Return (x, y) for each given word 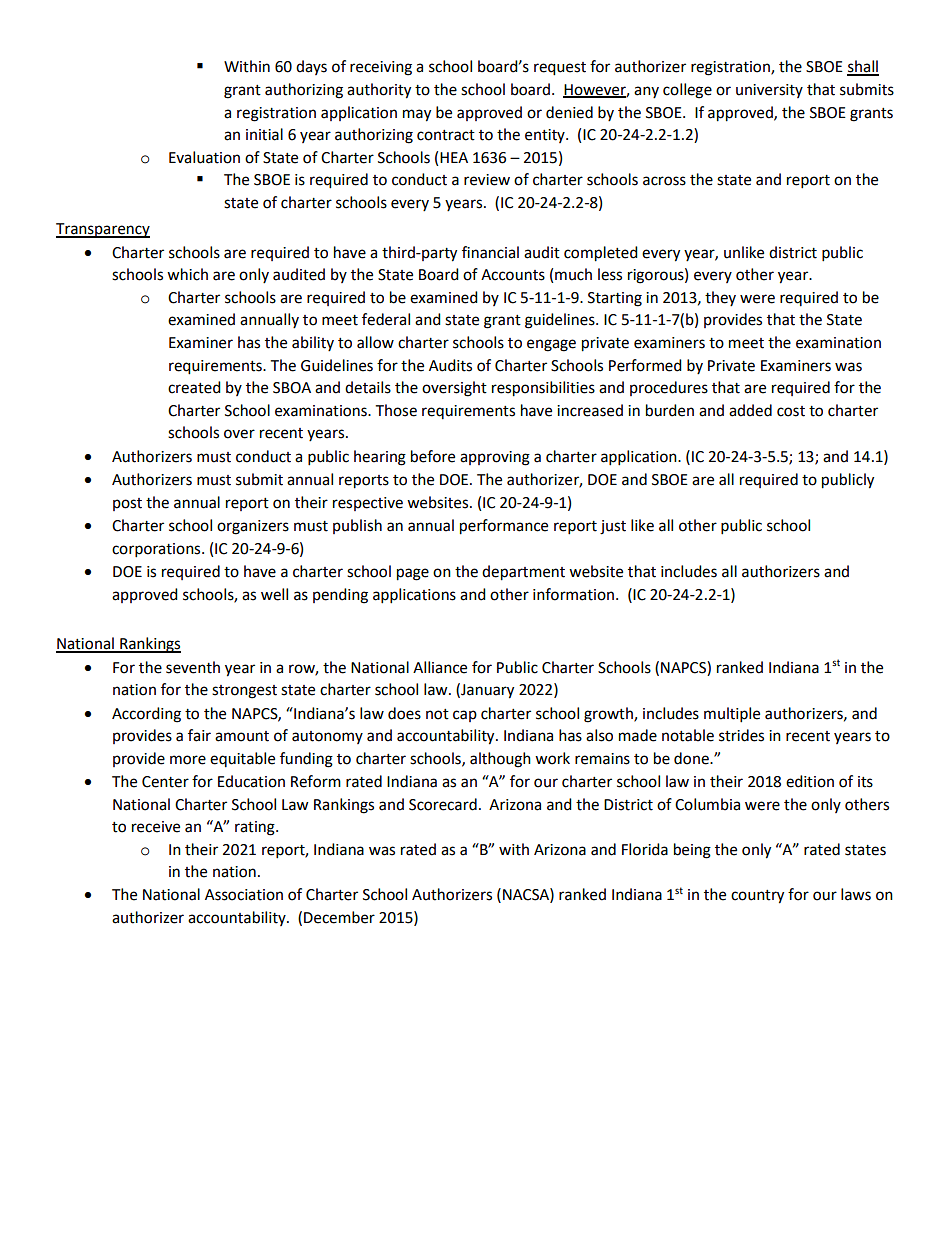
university (769, 91)
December (339, 917)
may (417, 115)
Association (244, 895)
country (757, 897)
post (127, 504)
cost (791, 411)
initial (264, 134)
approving (495, 458)
